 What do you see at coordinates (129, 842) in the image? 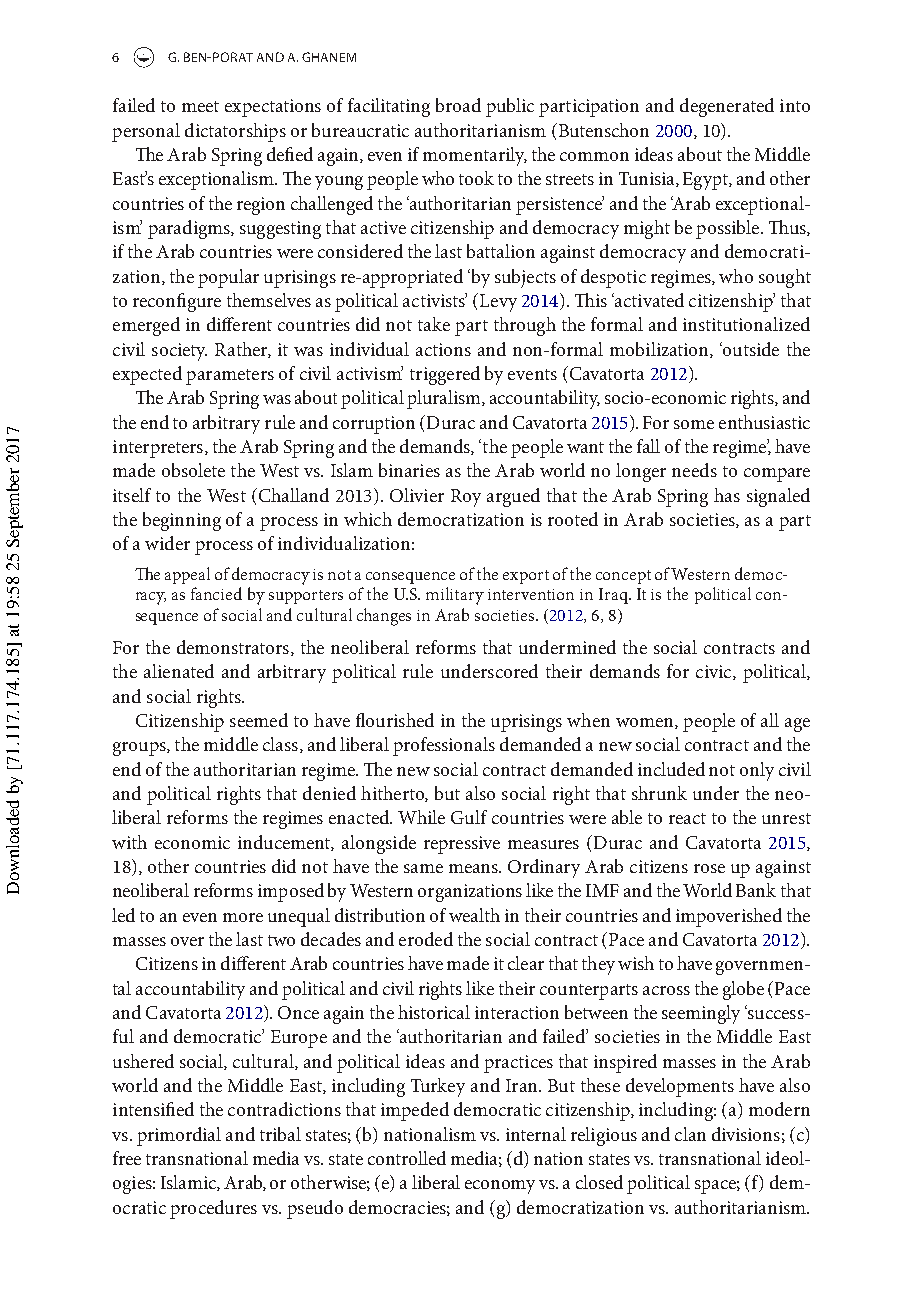
I see `with` at bounding box center [129, 842].
